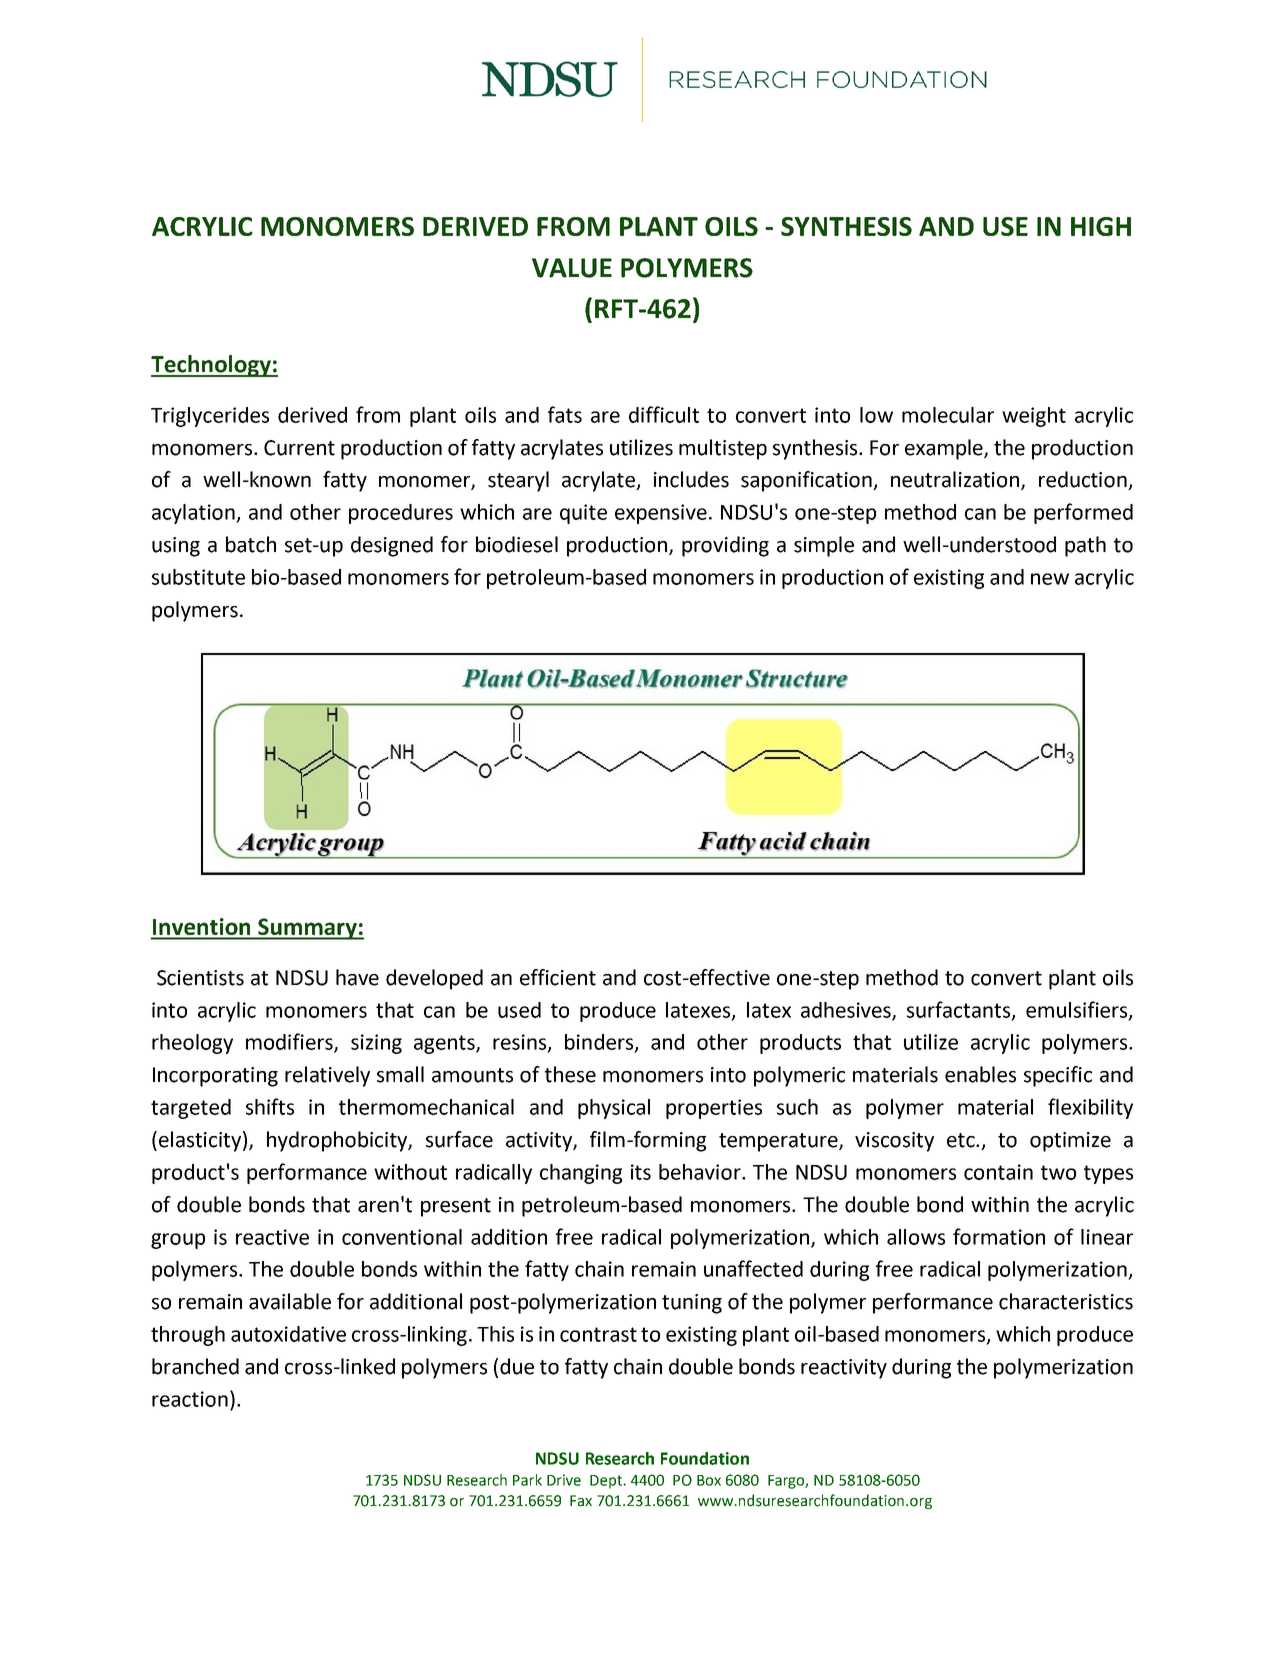  I want to click on expensive, so click(661, 514).
